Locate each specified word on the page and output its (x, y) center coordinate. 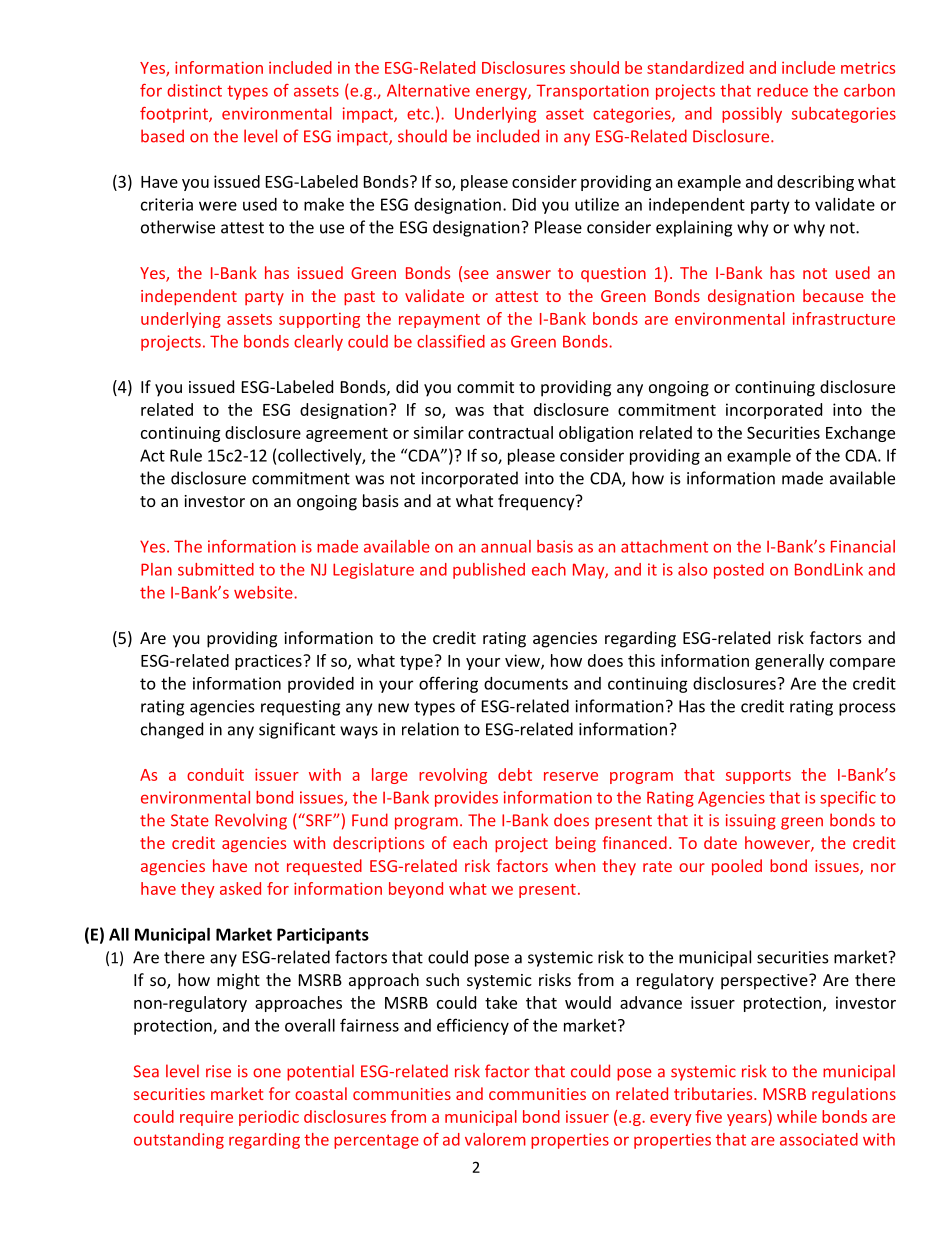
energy (502, 93)
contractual (510, 432)
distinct (194, 90)
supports (758, 777)
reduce (782, 90)
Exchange (860, 434)
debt (515, 774)
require (206, 1118)
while (797, 1116)
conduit (215, 774)
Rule (186, 455)
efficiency (473, 1026)
